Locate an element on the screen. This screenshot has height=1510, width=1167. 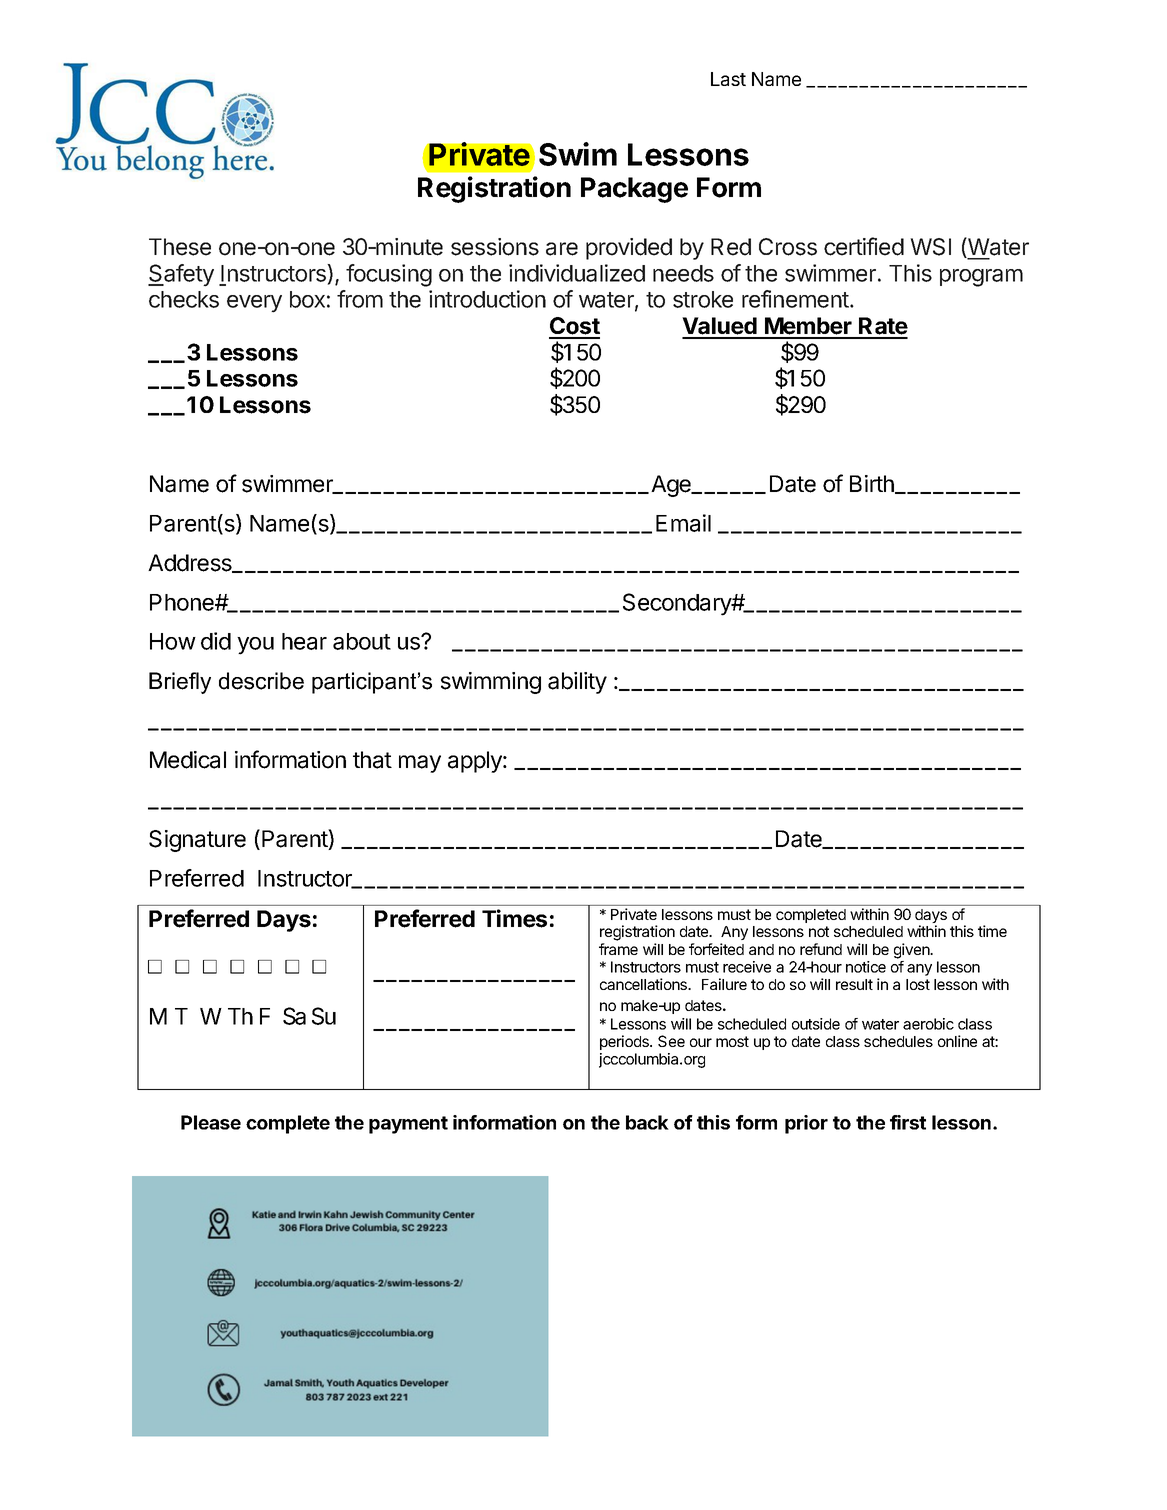
ability is located at coordinates (577, 683).
